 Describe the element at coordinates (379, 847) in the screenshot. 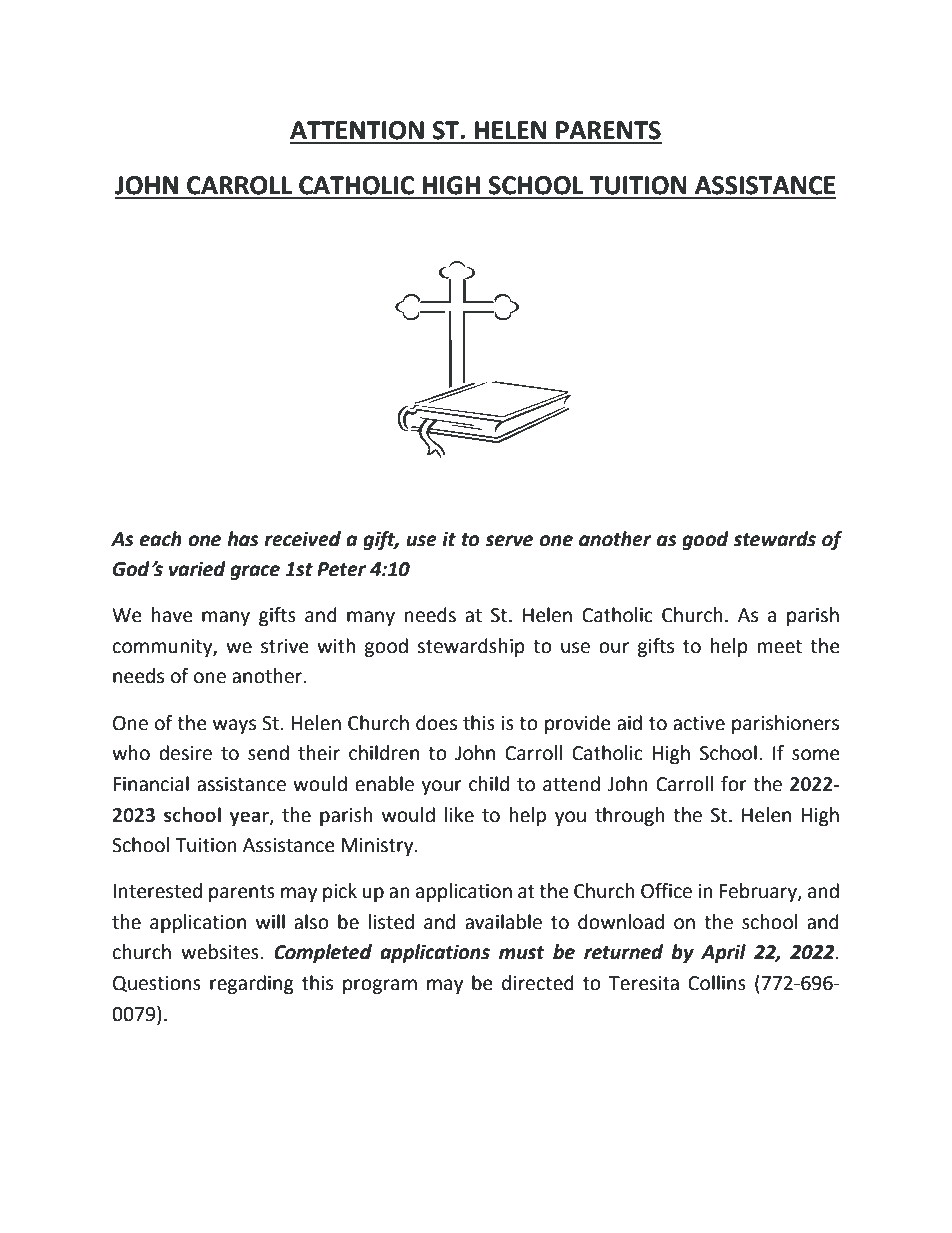

I see `Ministry` at that location.
